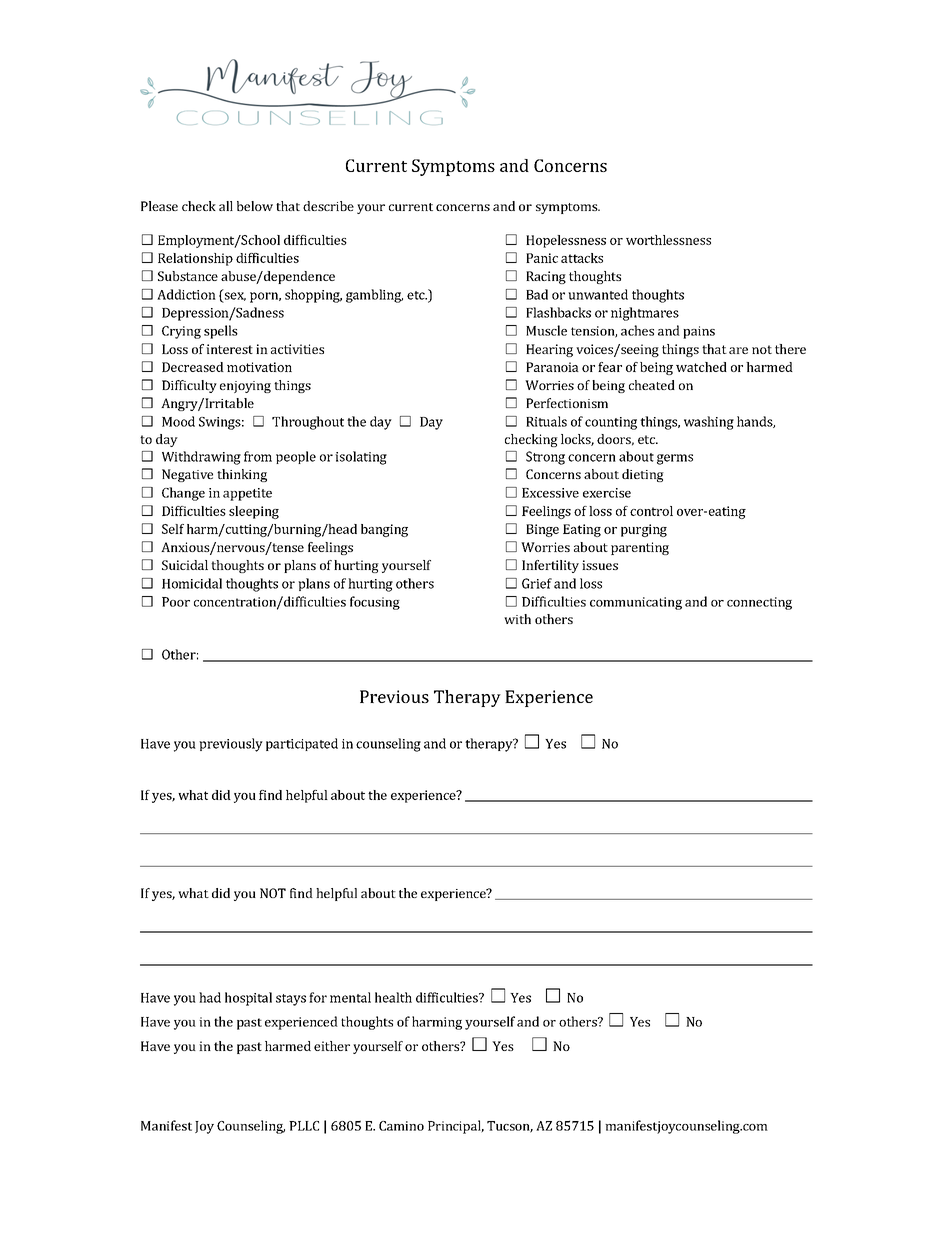 This image has width=952, height=1233. Describe the element at coordinates (304, 1126) in the image. I see `PLLC` at that location.
